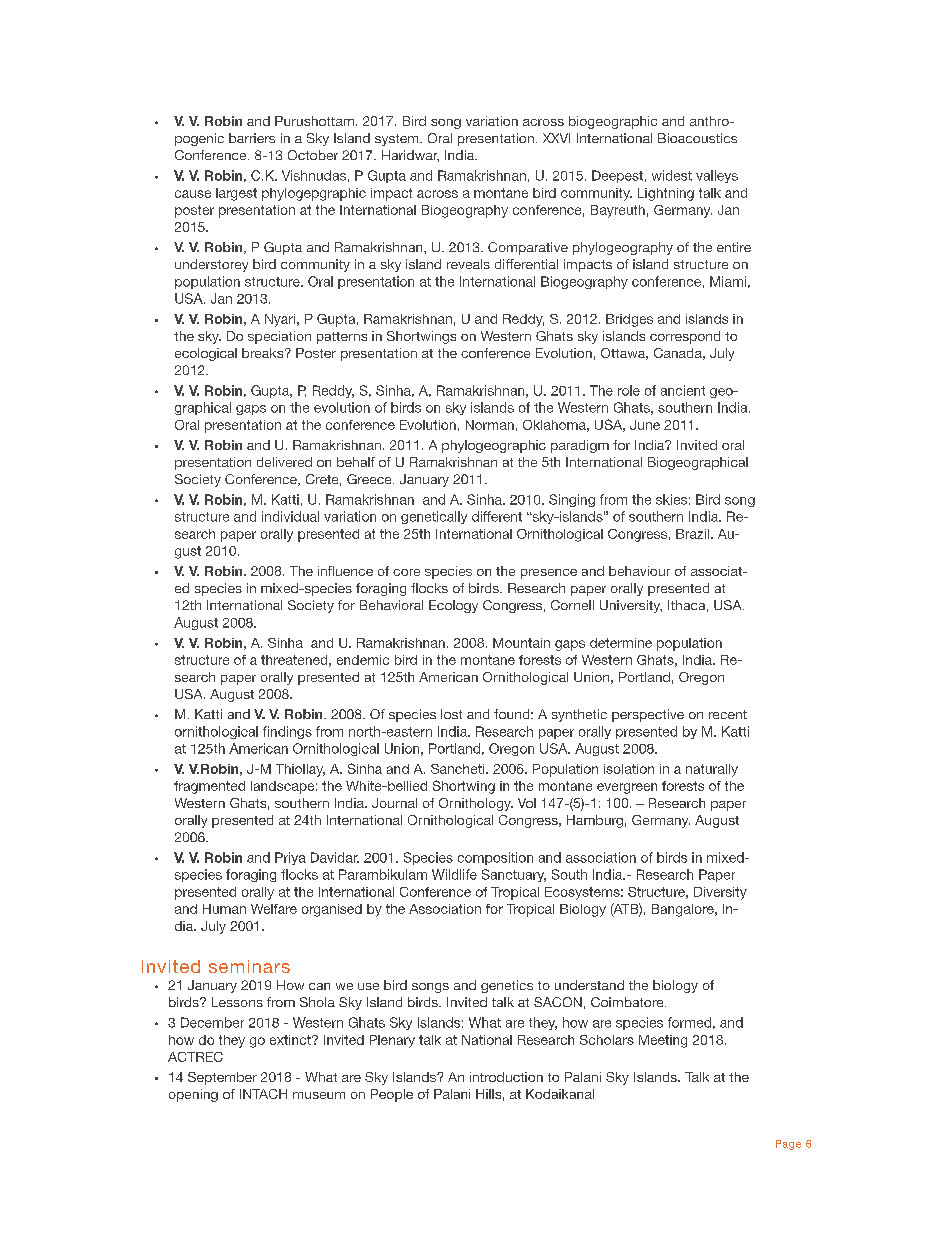 Image resolution: width=952 pixels, height=1233 pixels. Describe the element at coordinates (692, 534) in the document. I see `Brazil` at that location.
